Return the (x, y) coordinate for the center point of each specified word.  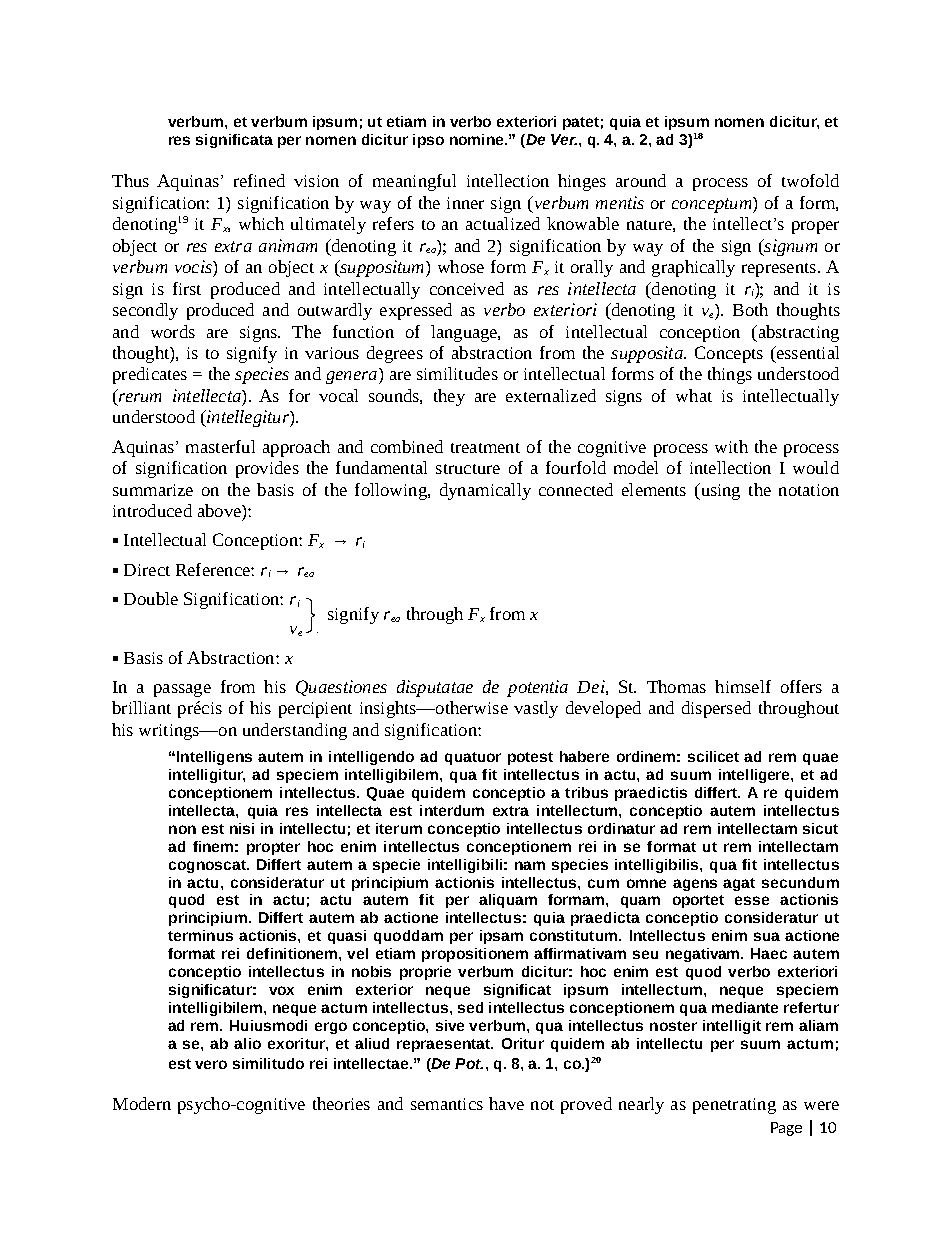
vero (211, 1064)
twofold (810, 180)
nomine (478, 139)
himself (743, 686)
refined (259, 180)
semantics (447, 1104)
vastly (536, 709)
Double (151, 598)
